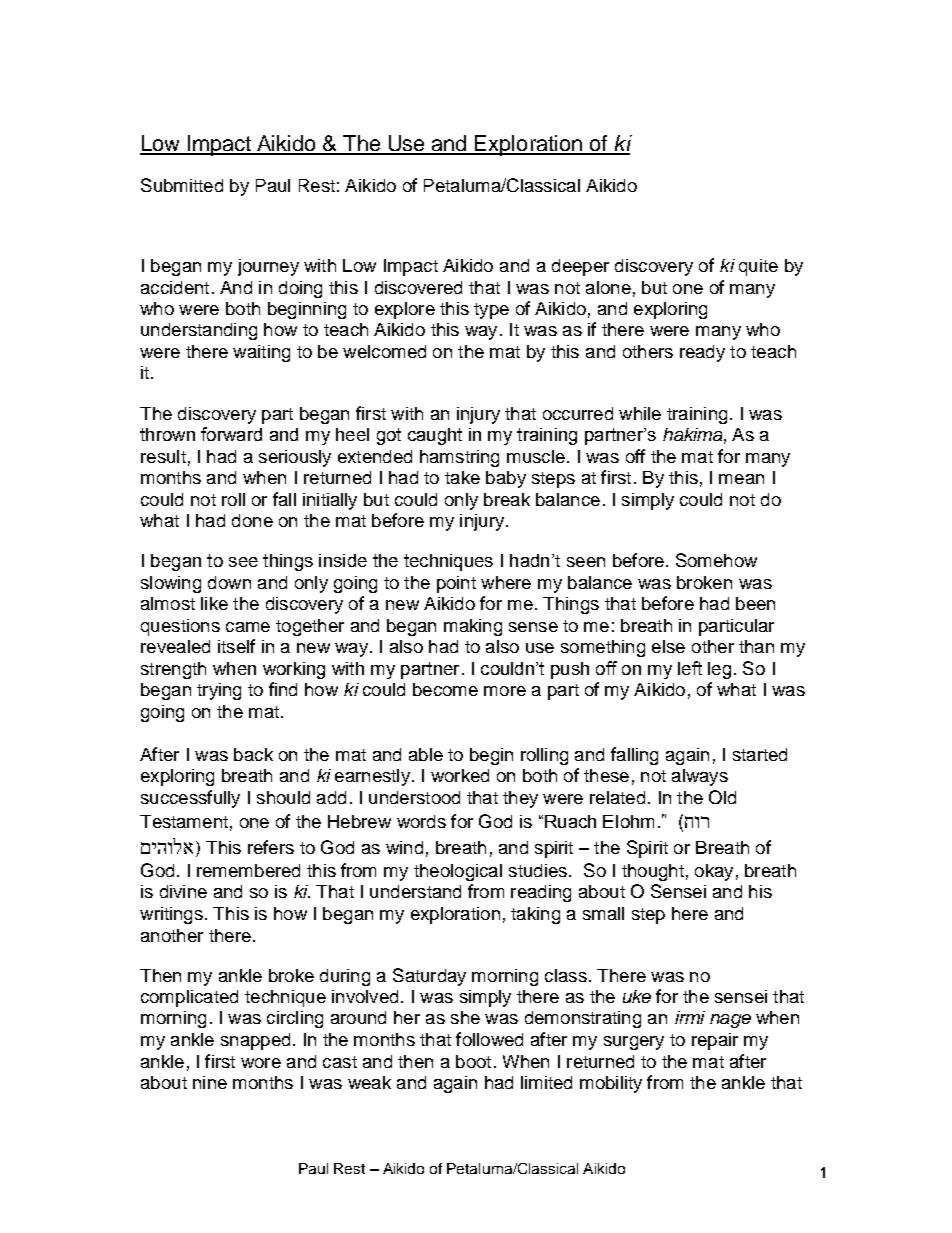  Describe the element at coordinates (182, 185) in the image. I see `Submitted` at that location.
